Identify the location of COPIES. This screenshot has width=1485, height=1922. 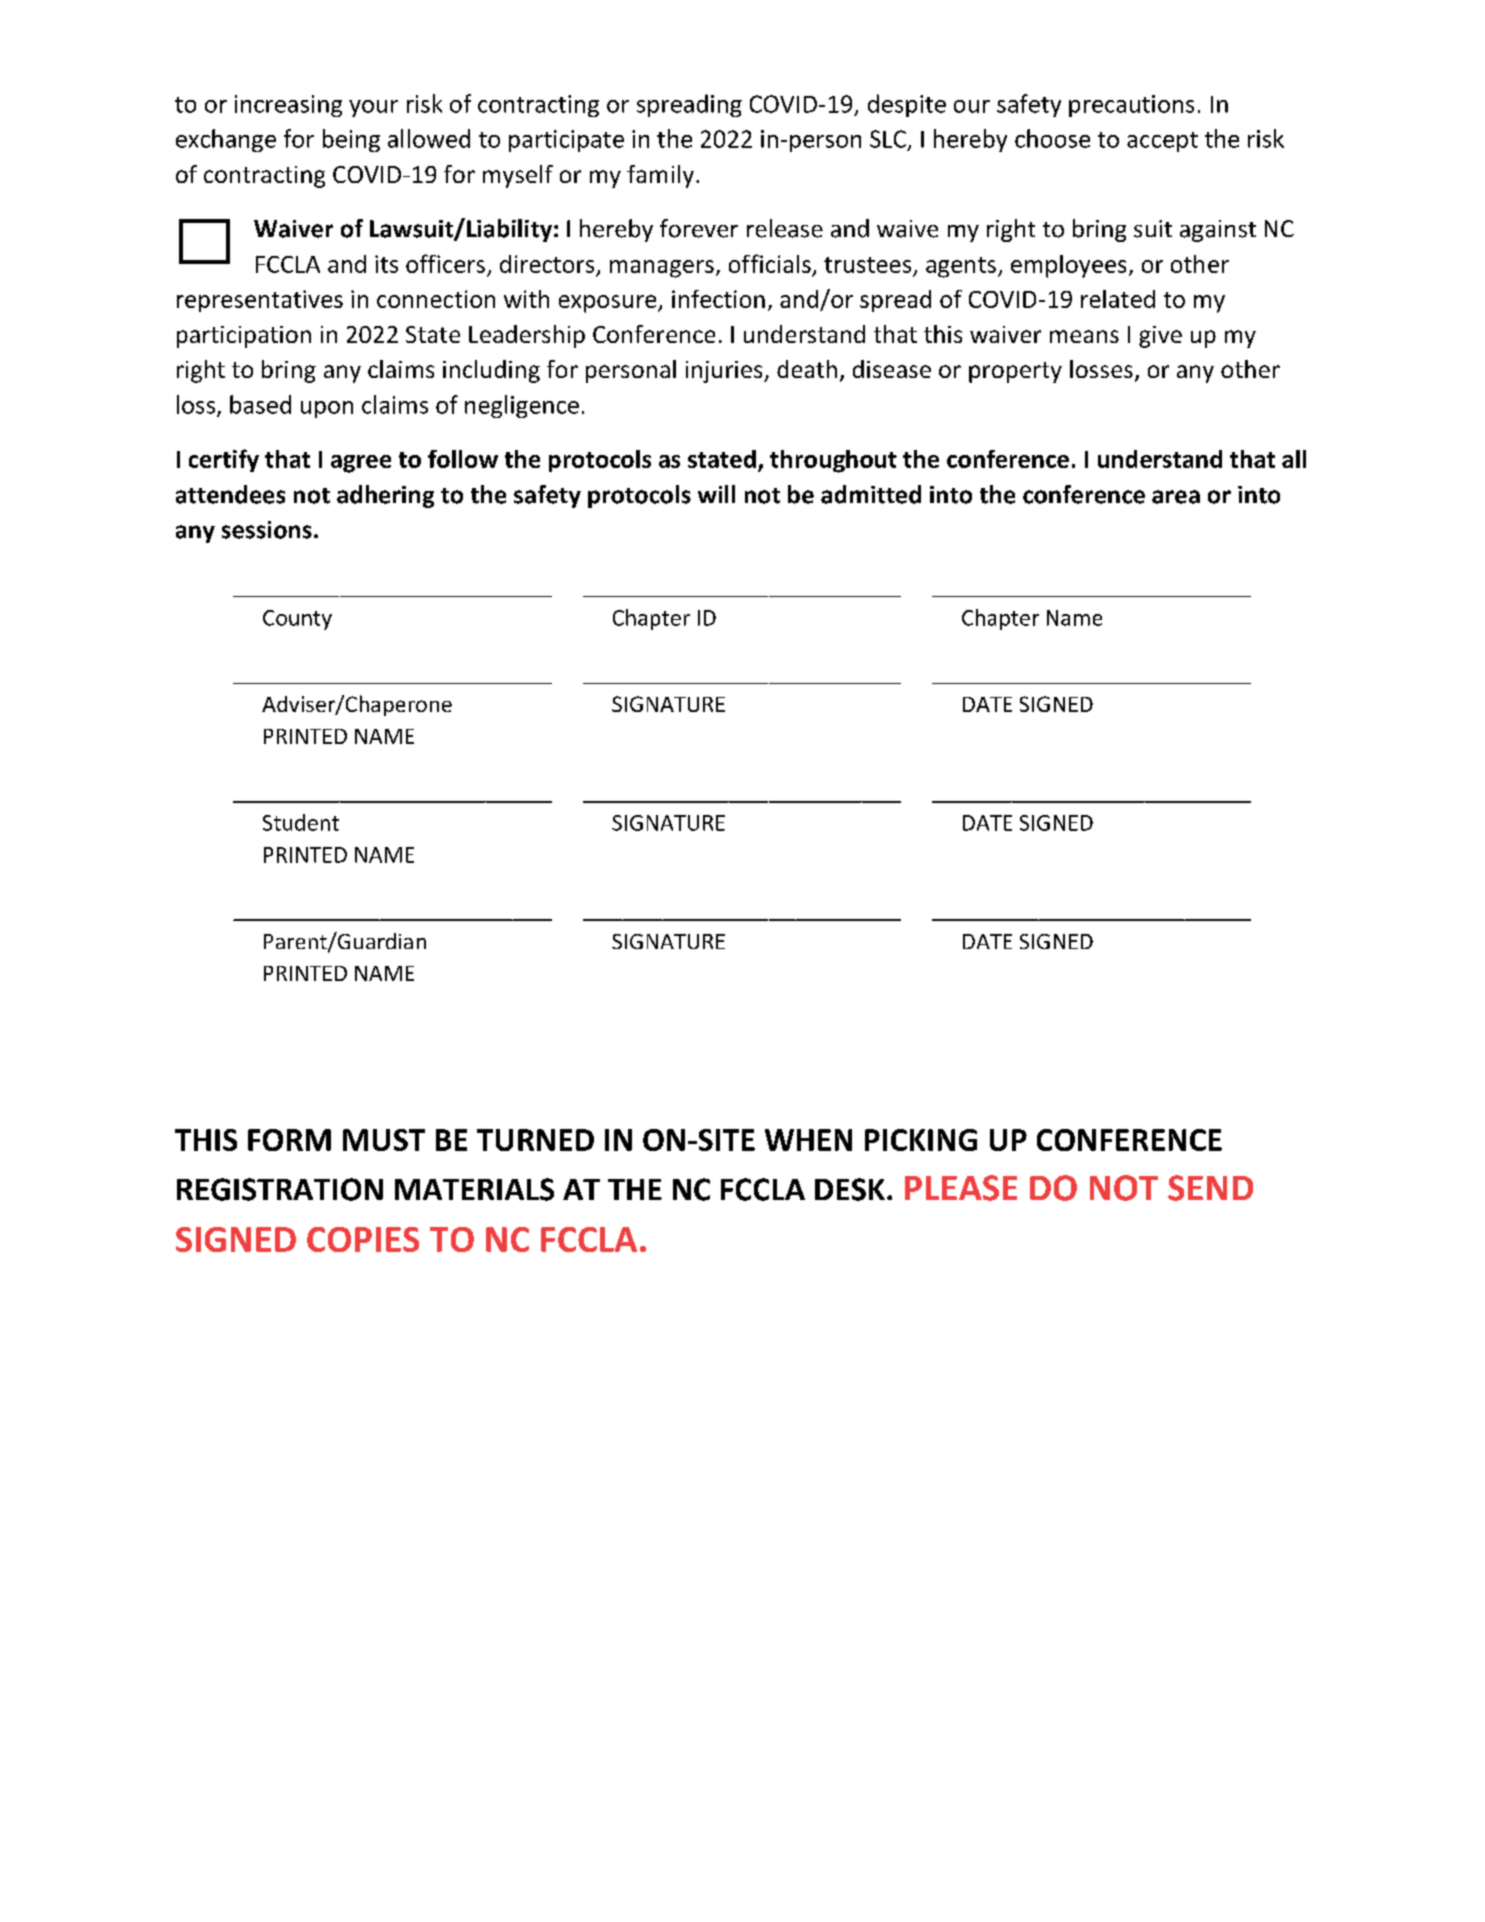
(363, 1239).
